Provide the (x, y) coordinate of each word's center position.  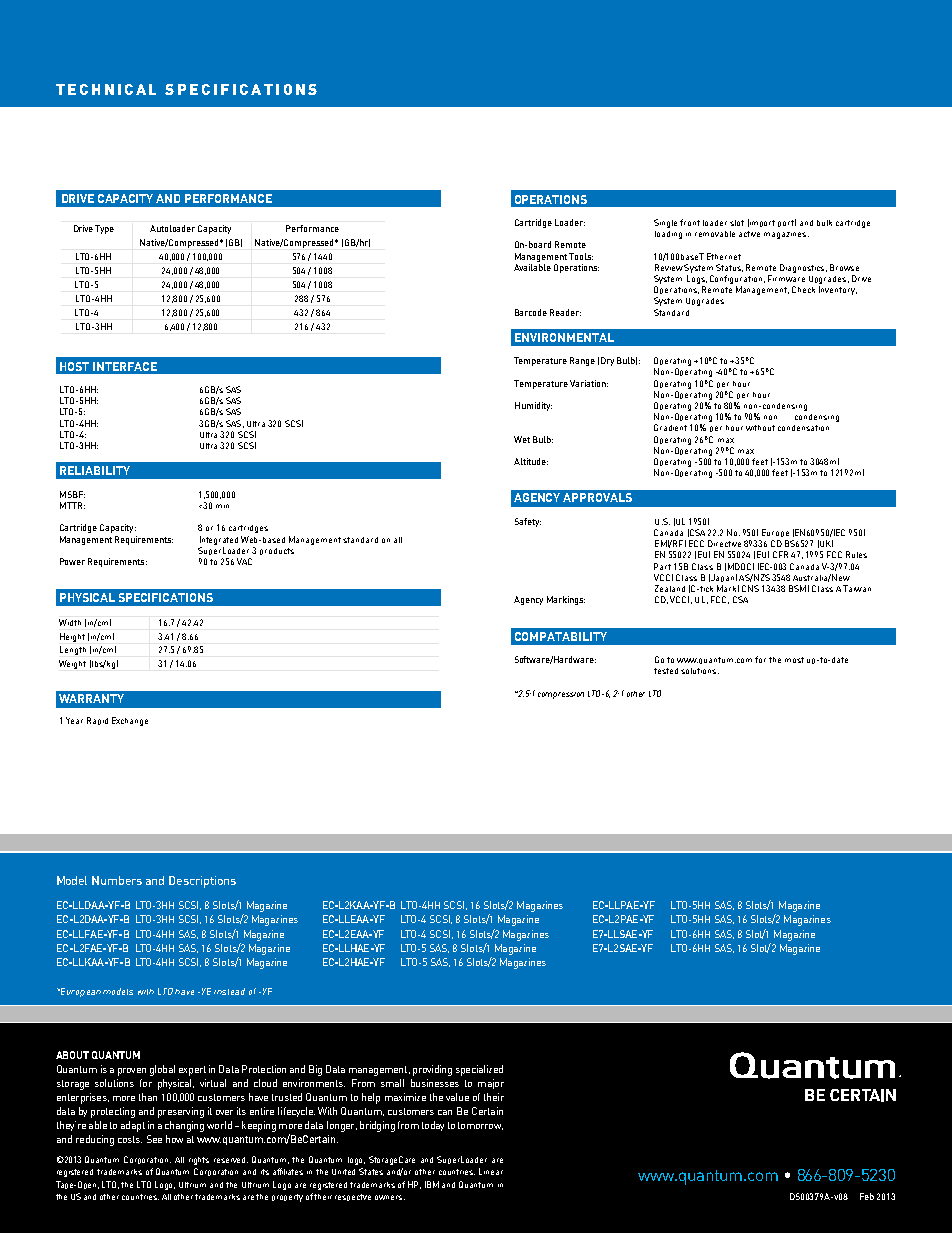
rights (199, 1161)
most (794, 660)
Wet (522, 439)
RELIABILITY (95, 470)
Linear (491, 1171)
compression (561, 695)
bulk (824, 223)
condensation (803, 428)
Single (665, 223)
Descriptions (202, 882)
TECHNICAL (106, 89)
